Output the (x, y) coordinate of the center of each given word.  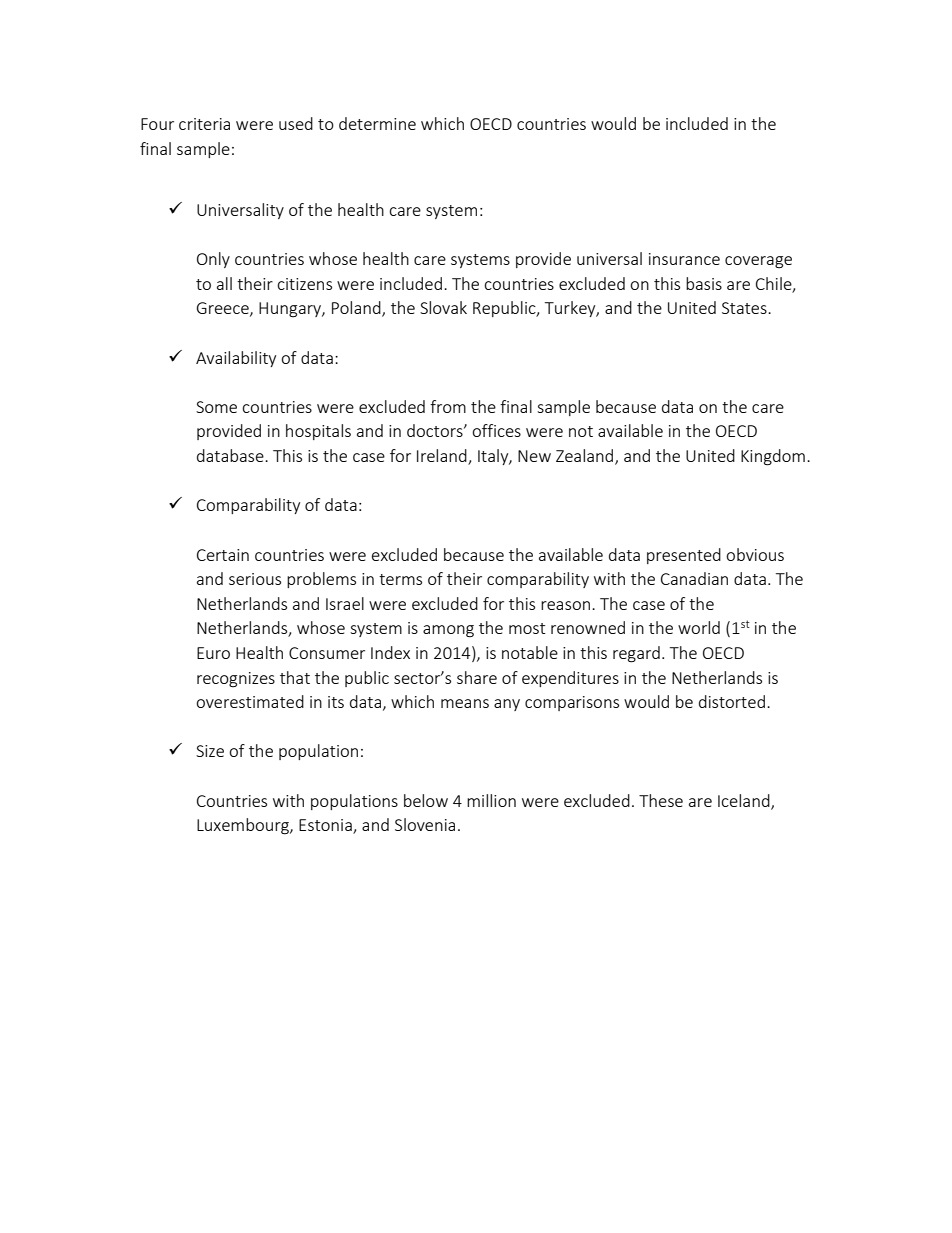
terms (400, 579)
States (745, 308)
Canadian (694, 578)
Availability (236, 359)
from (448, 406)
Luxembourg (244, 826)
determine (377, 123)
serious (255, 579)
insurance (684, 259)
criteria (204, 124)
